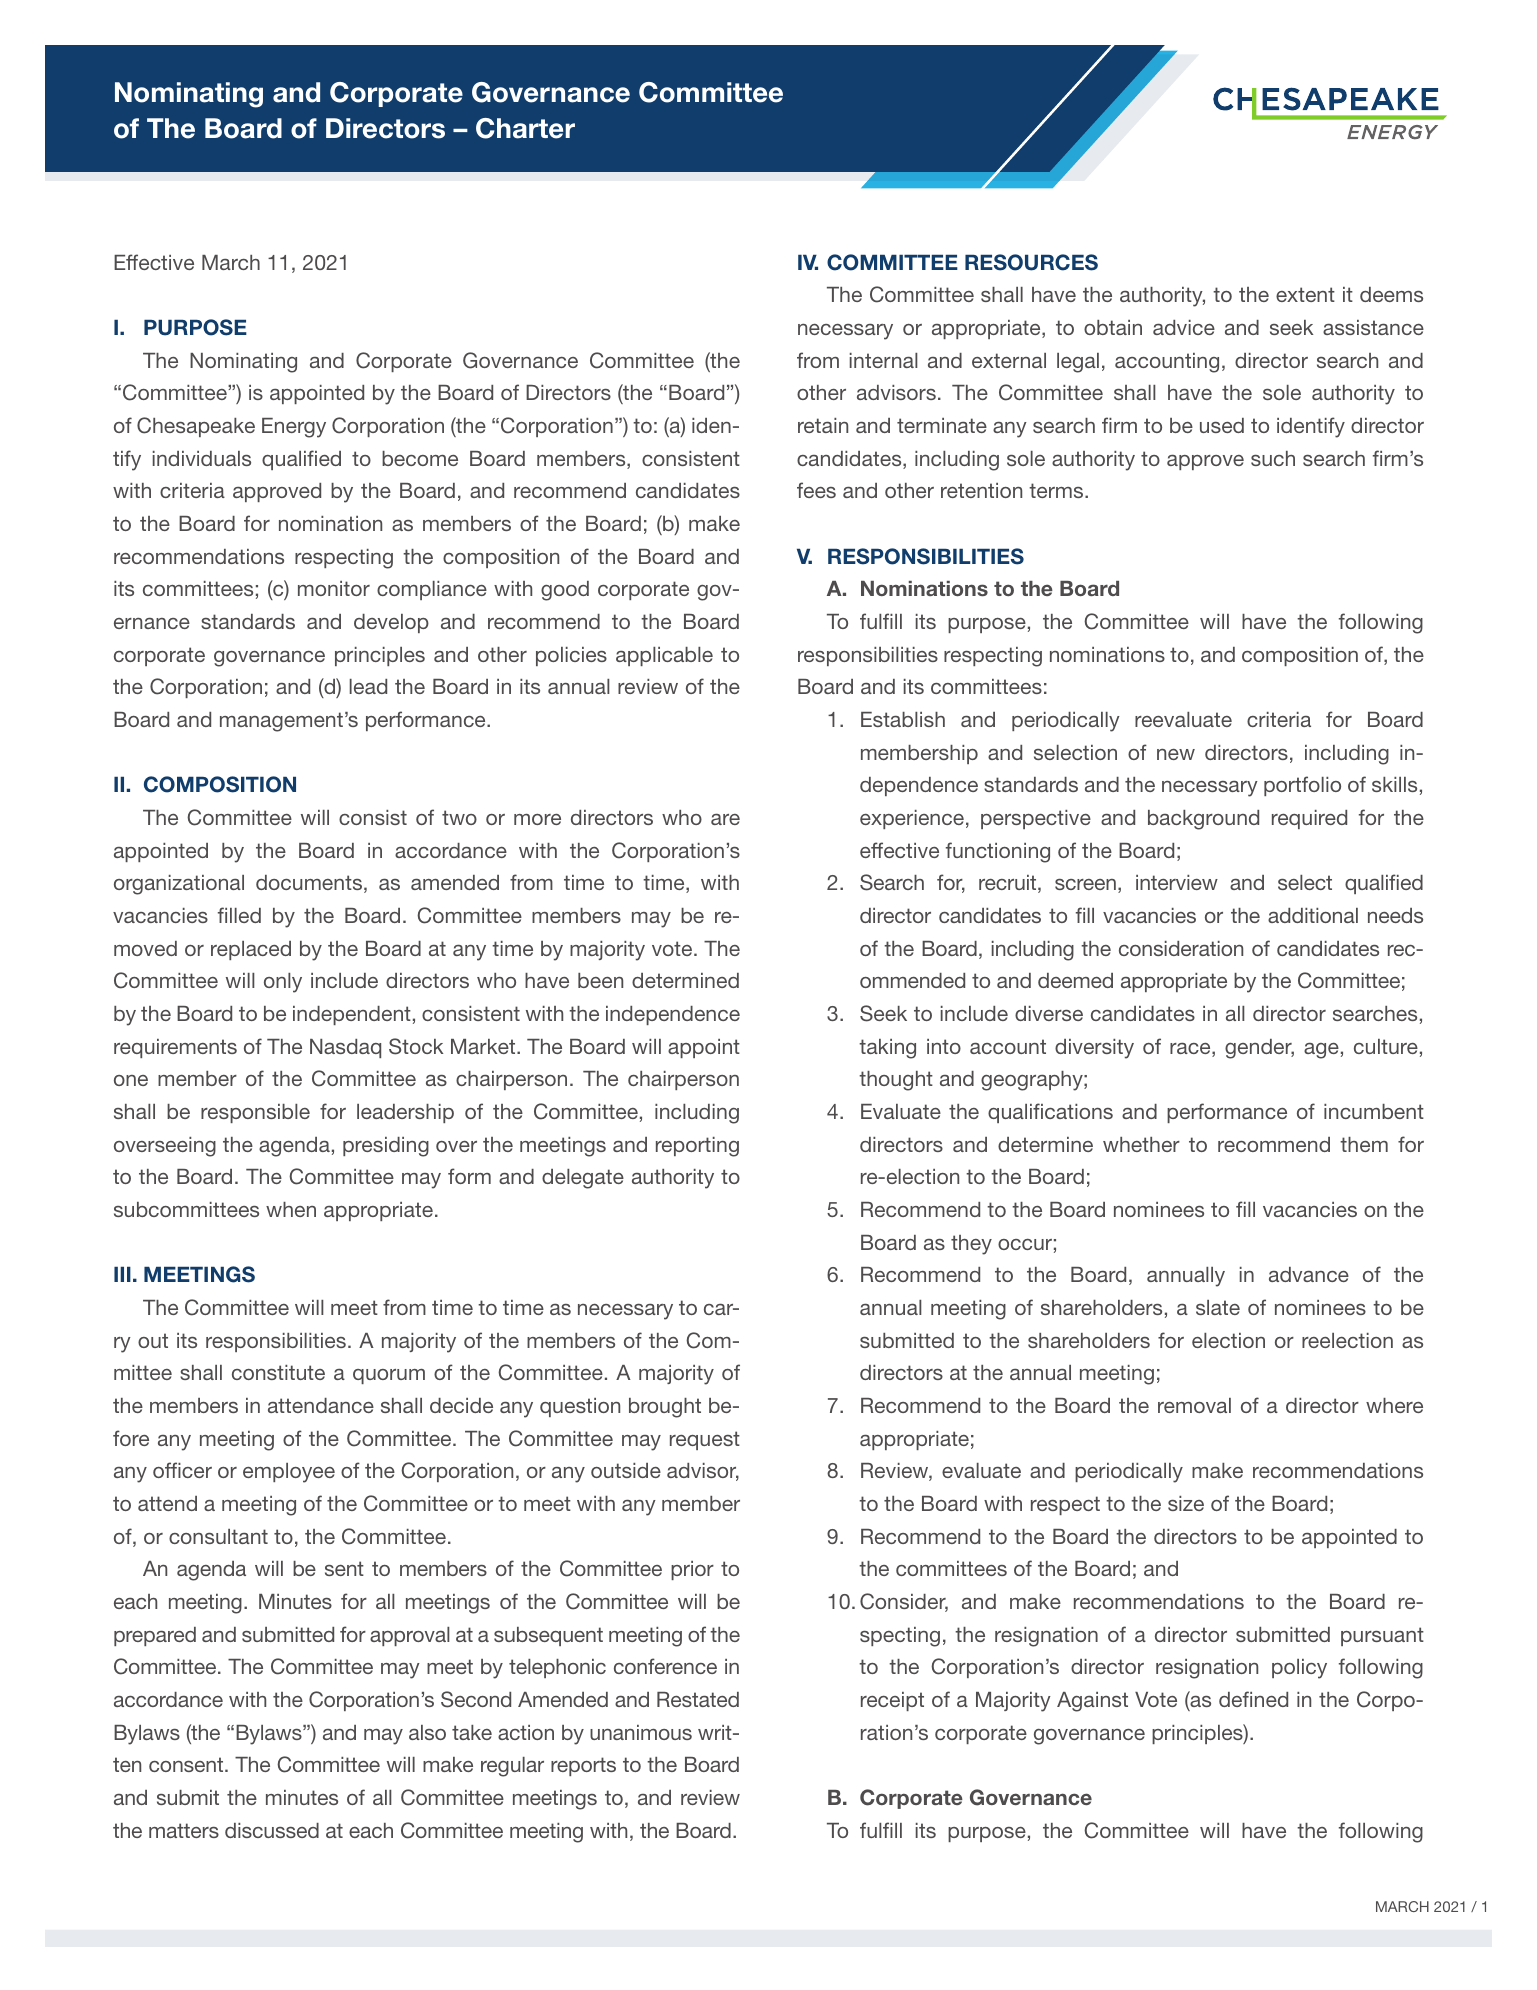 This document has width=1537, height=1990. Describe the element at coordinates (884, 360) in the document. I see `internal` at that location.
